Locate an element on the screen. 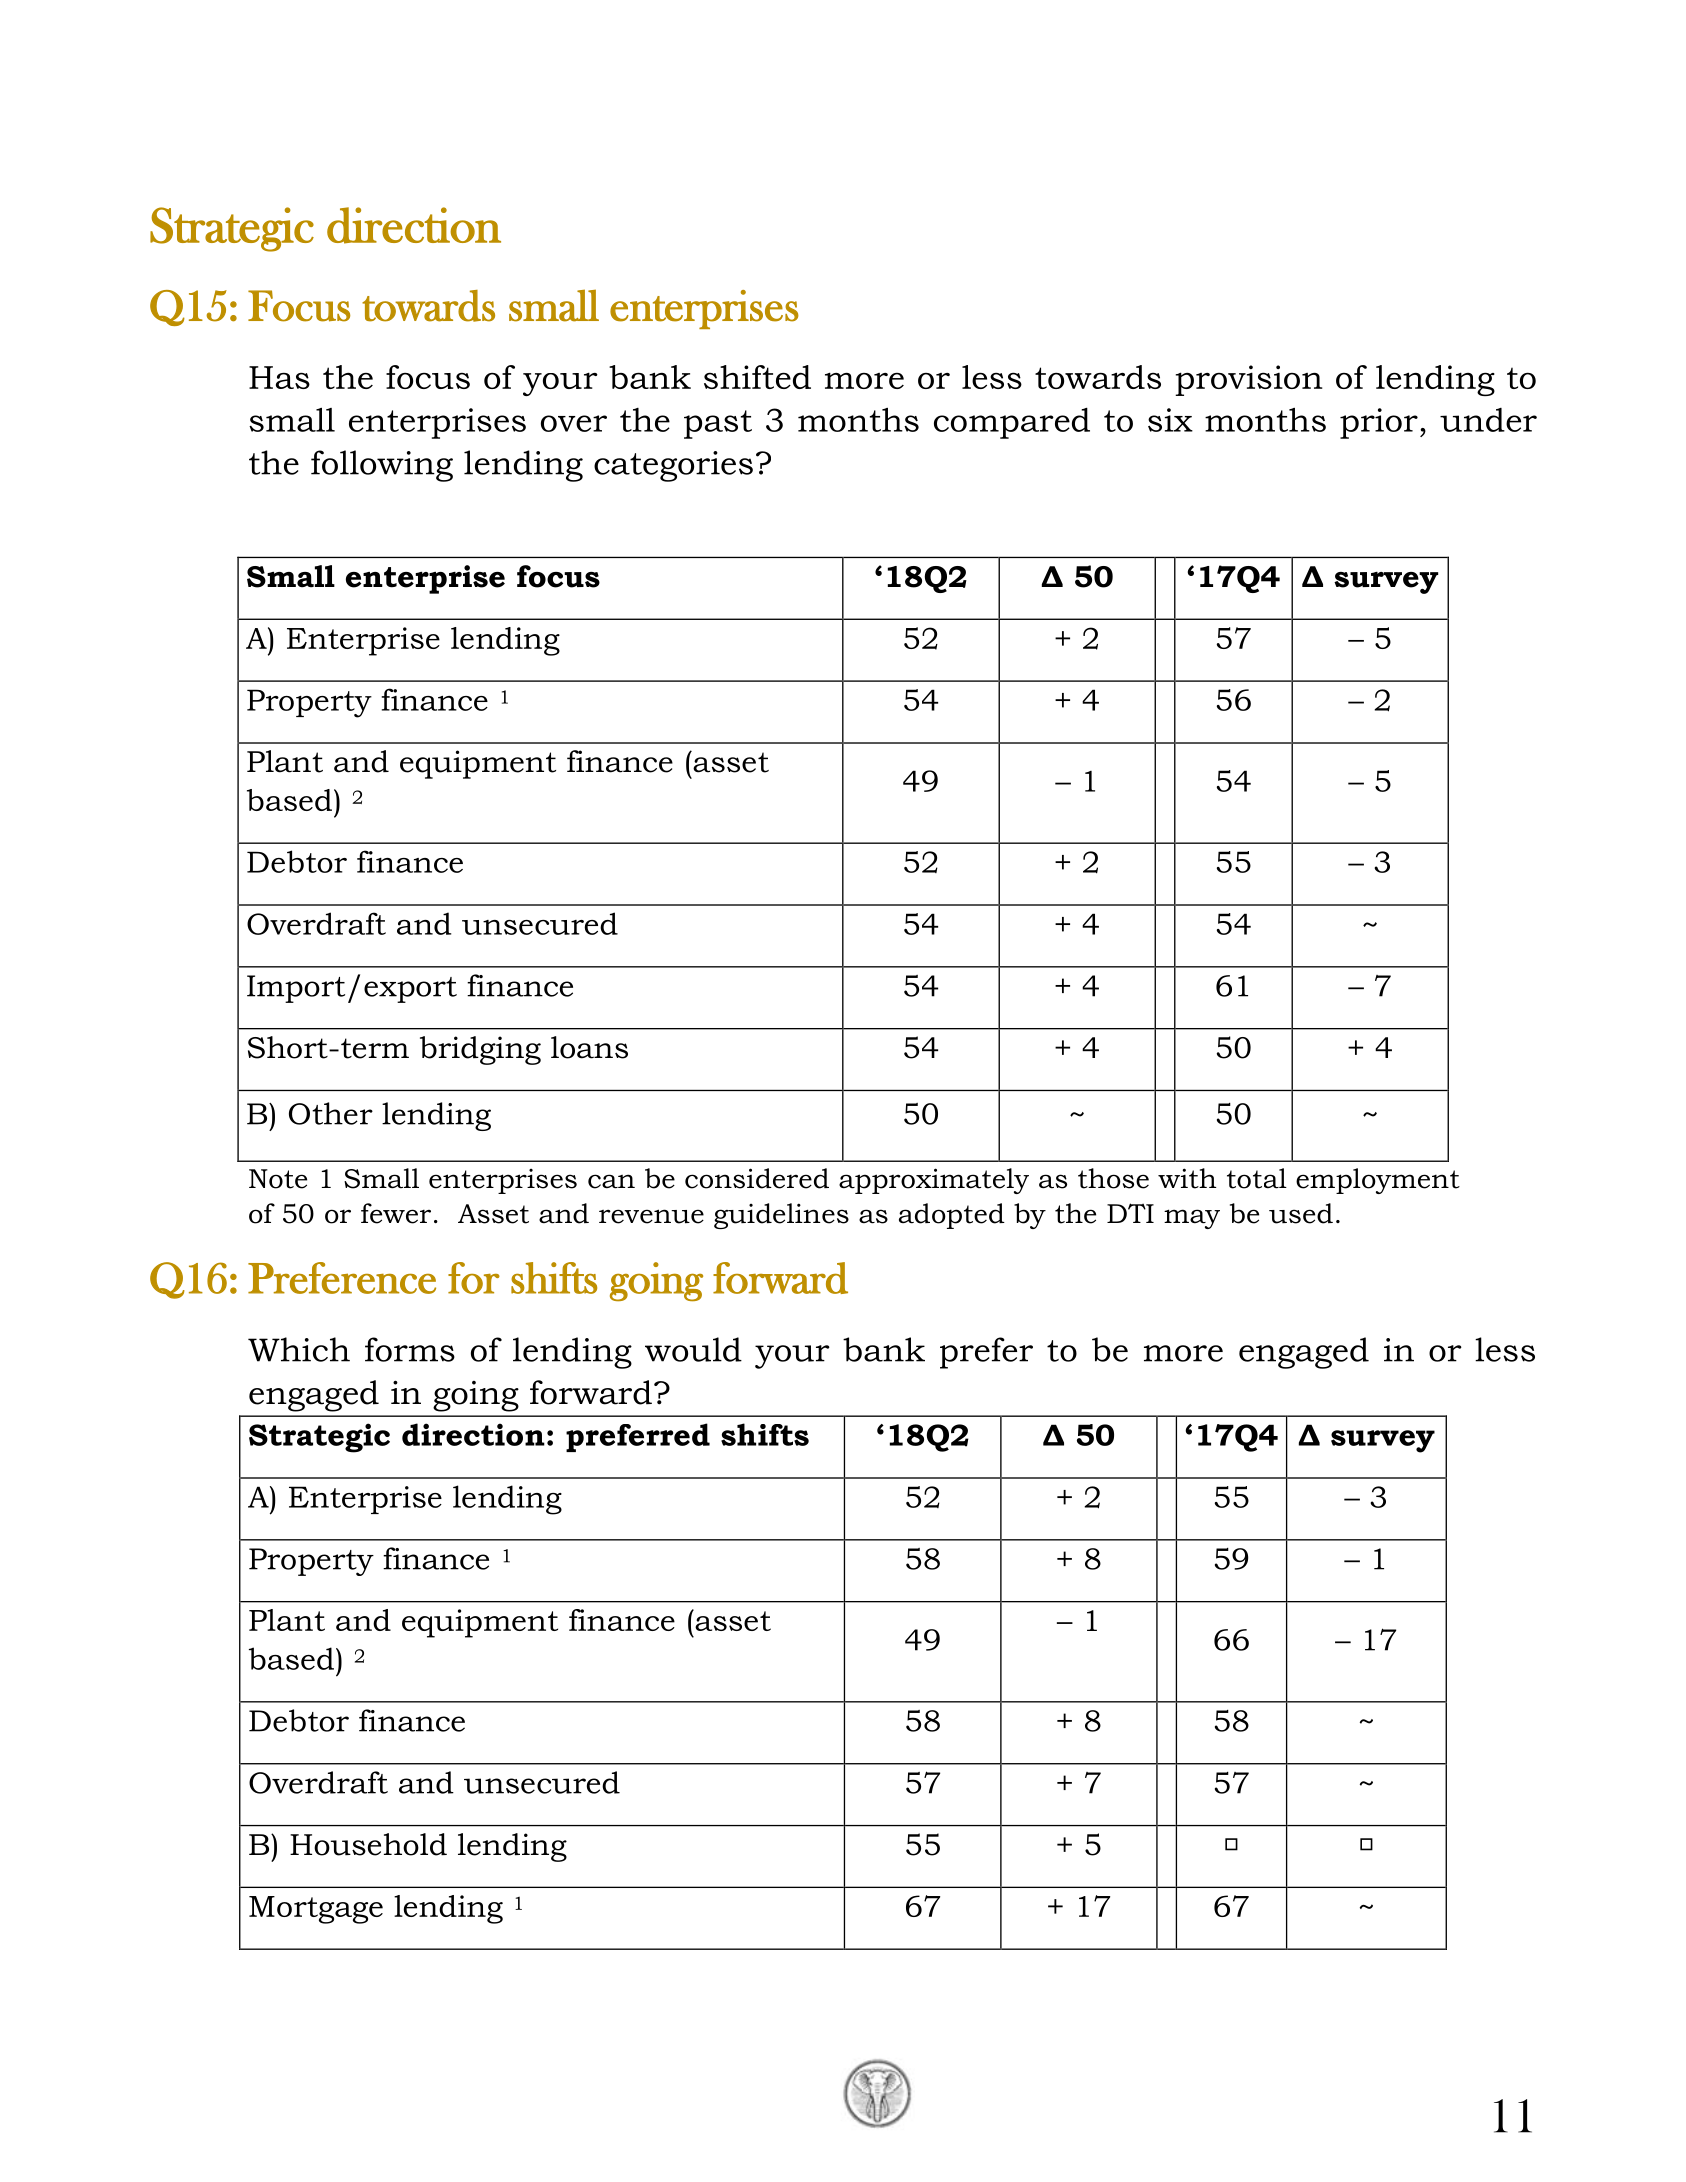  following is located at coordinates (382, 466).
